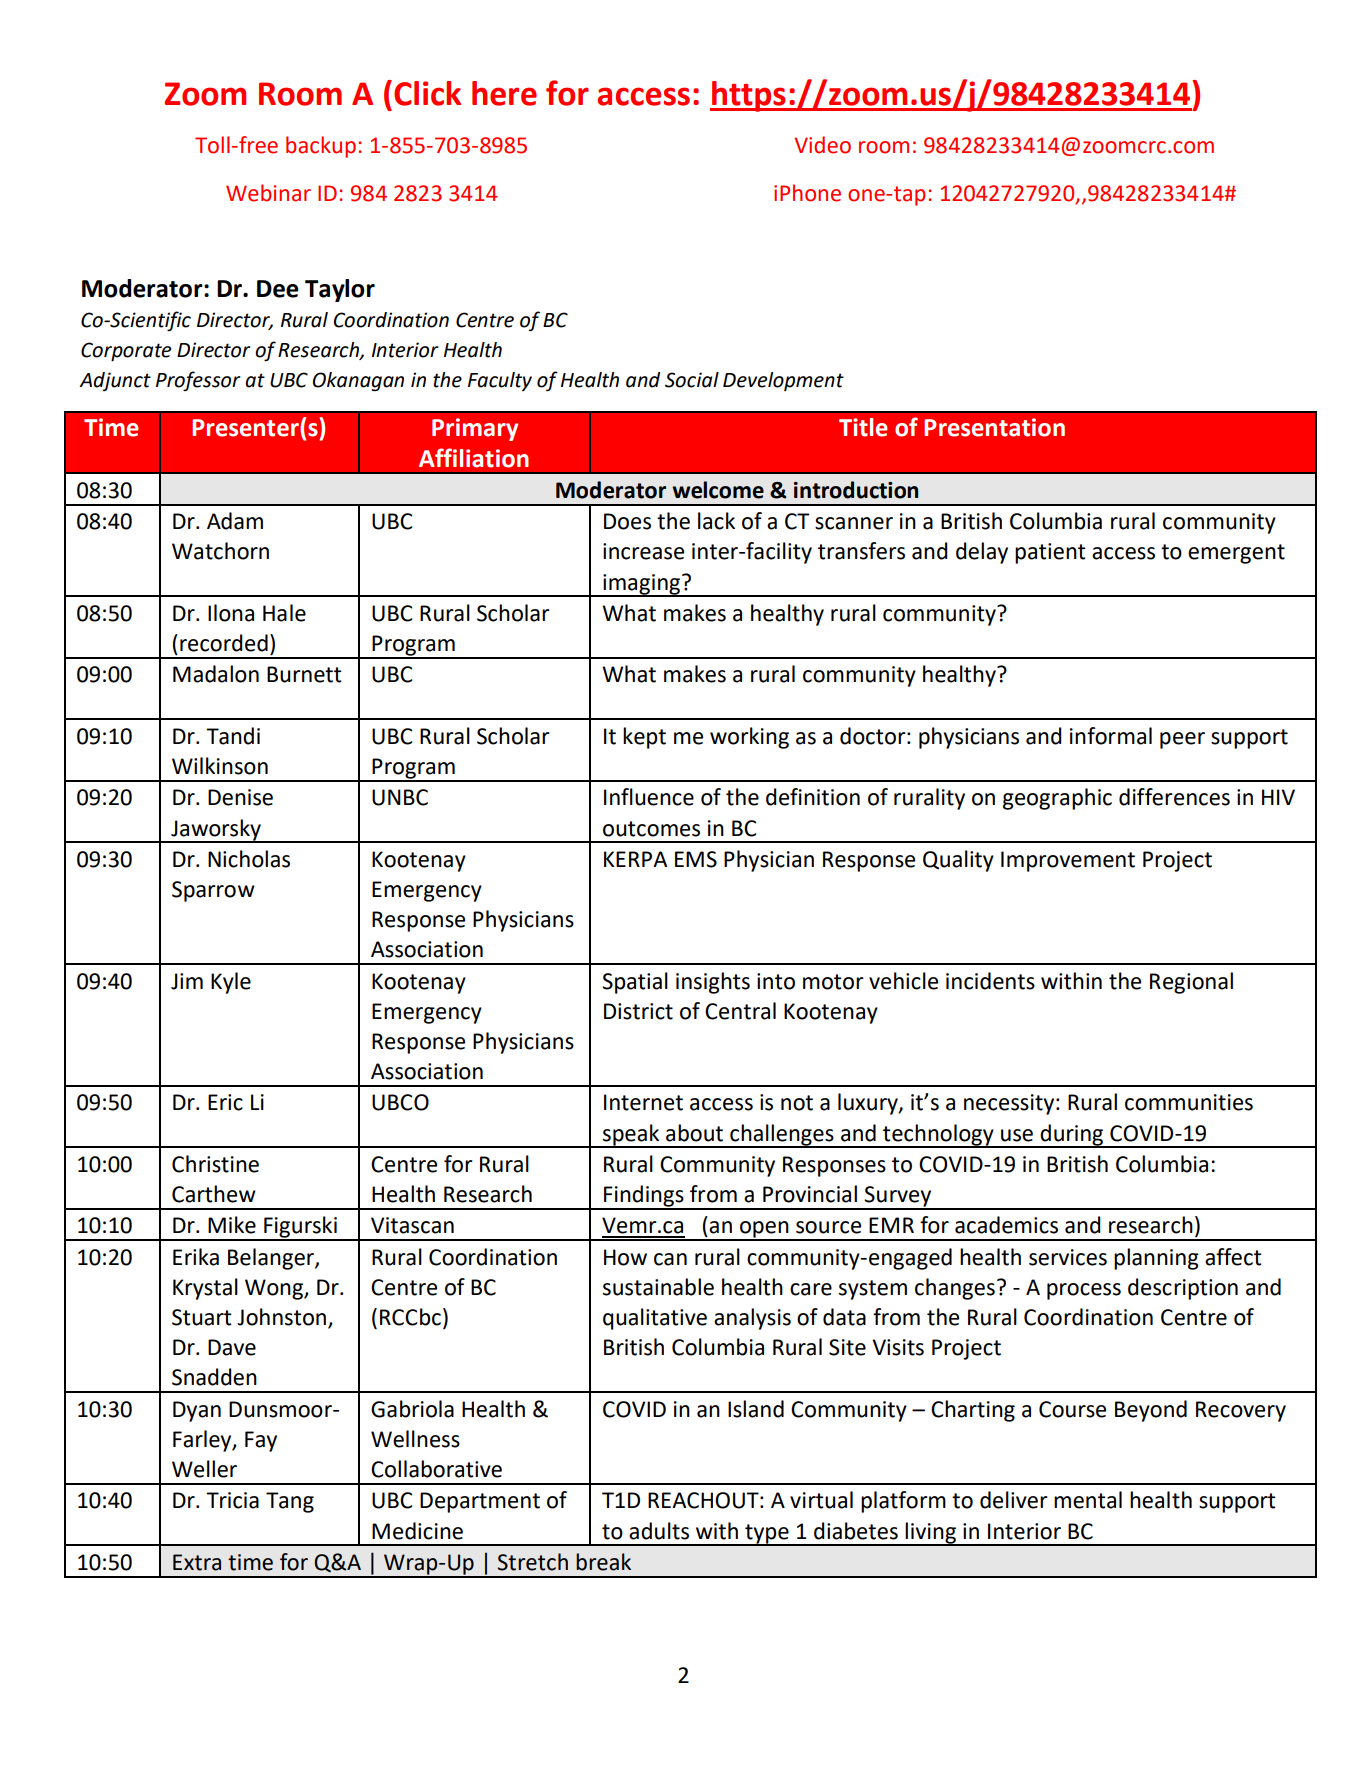 This document has width=1367, height=1770. Describe the element at coordinates (1174, 797) in the document. I see `differences` at that location.
